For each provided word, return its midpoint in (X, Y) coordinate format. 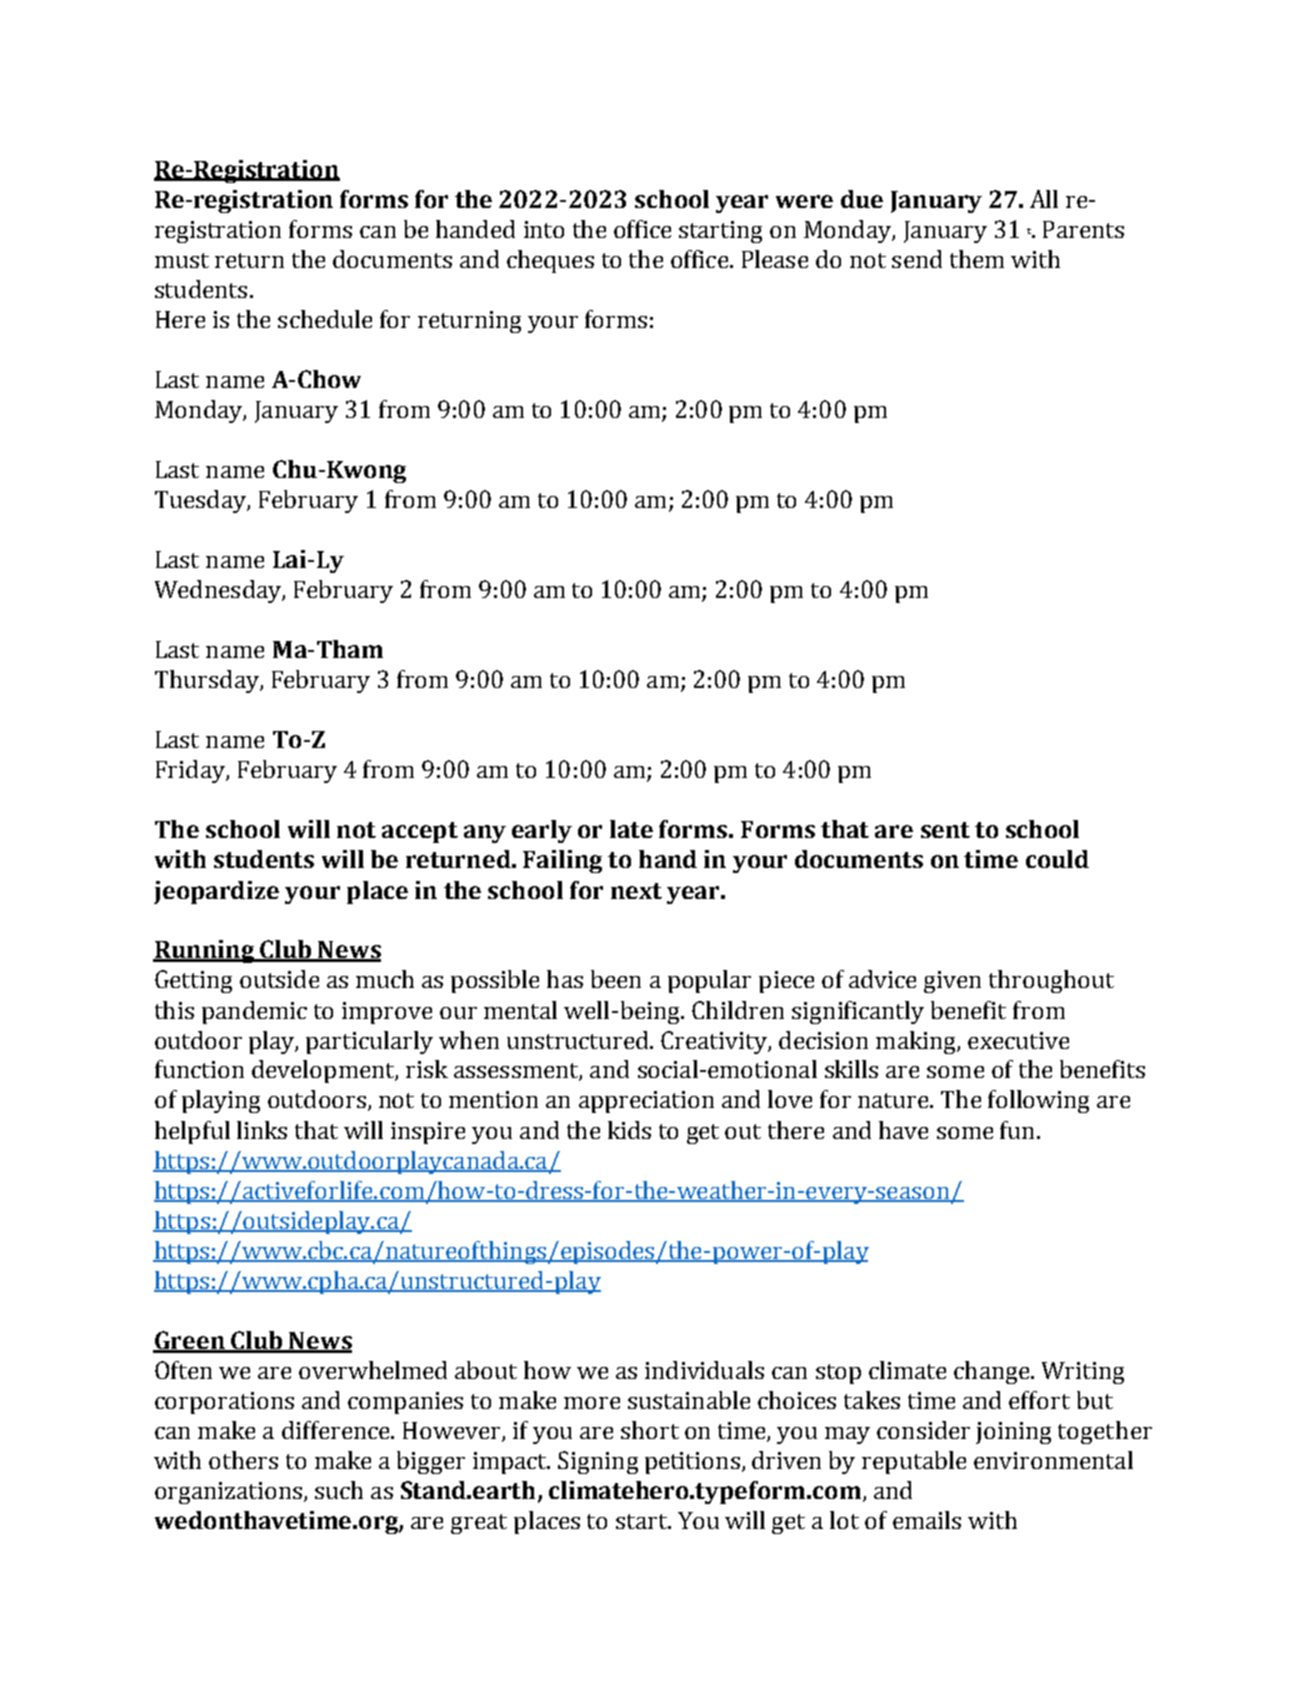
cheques (550, 261)
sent (945, 830)
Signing (598, 1462)
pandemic (254, 1012)
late (631, 829)
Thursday (208, 681)
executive (1018, 1040)
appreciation (646, 1102)
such (339, 1490)
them (977, 259)
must (182, 260)
